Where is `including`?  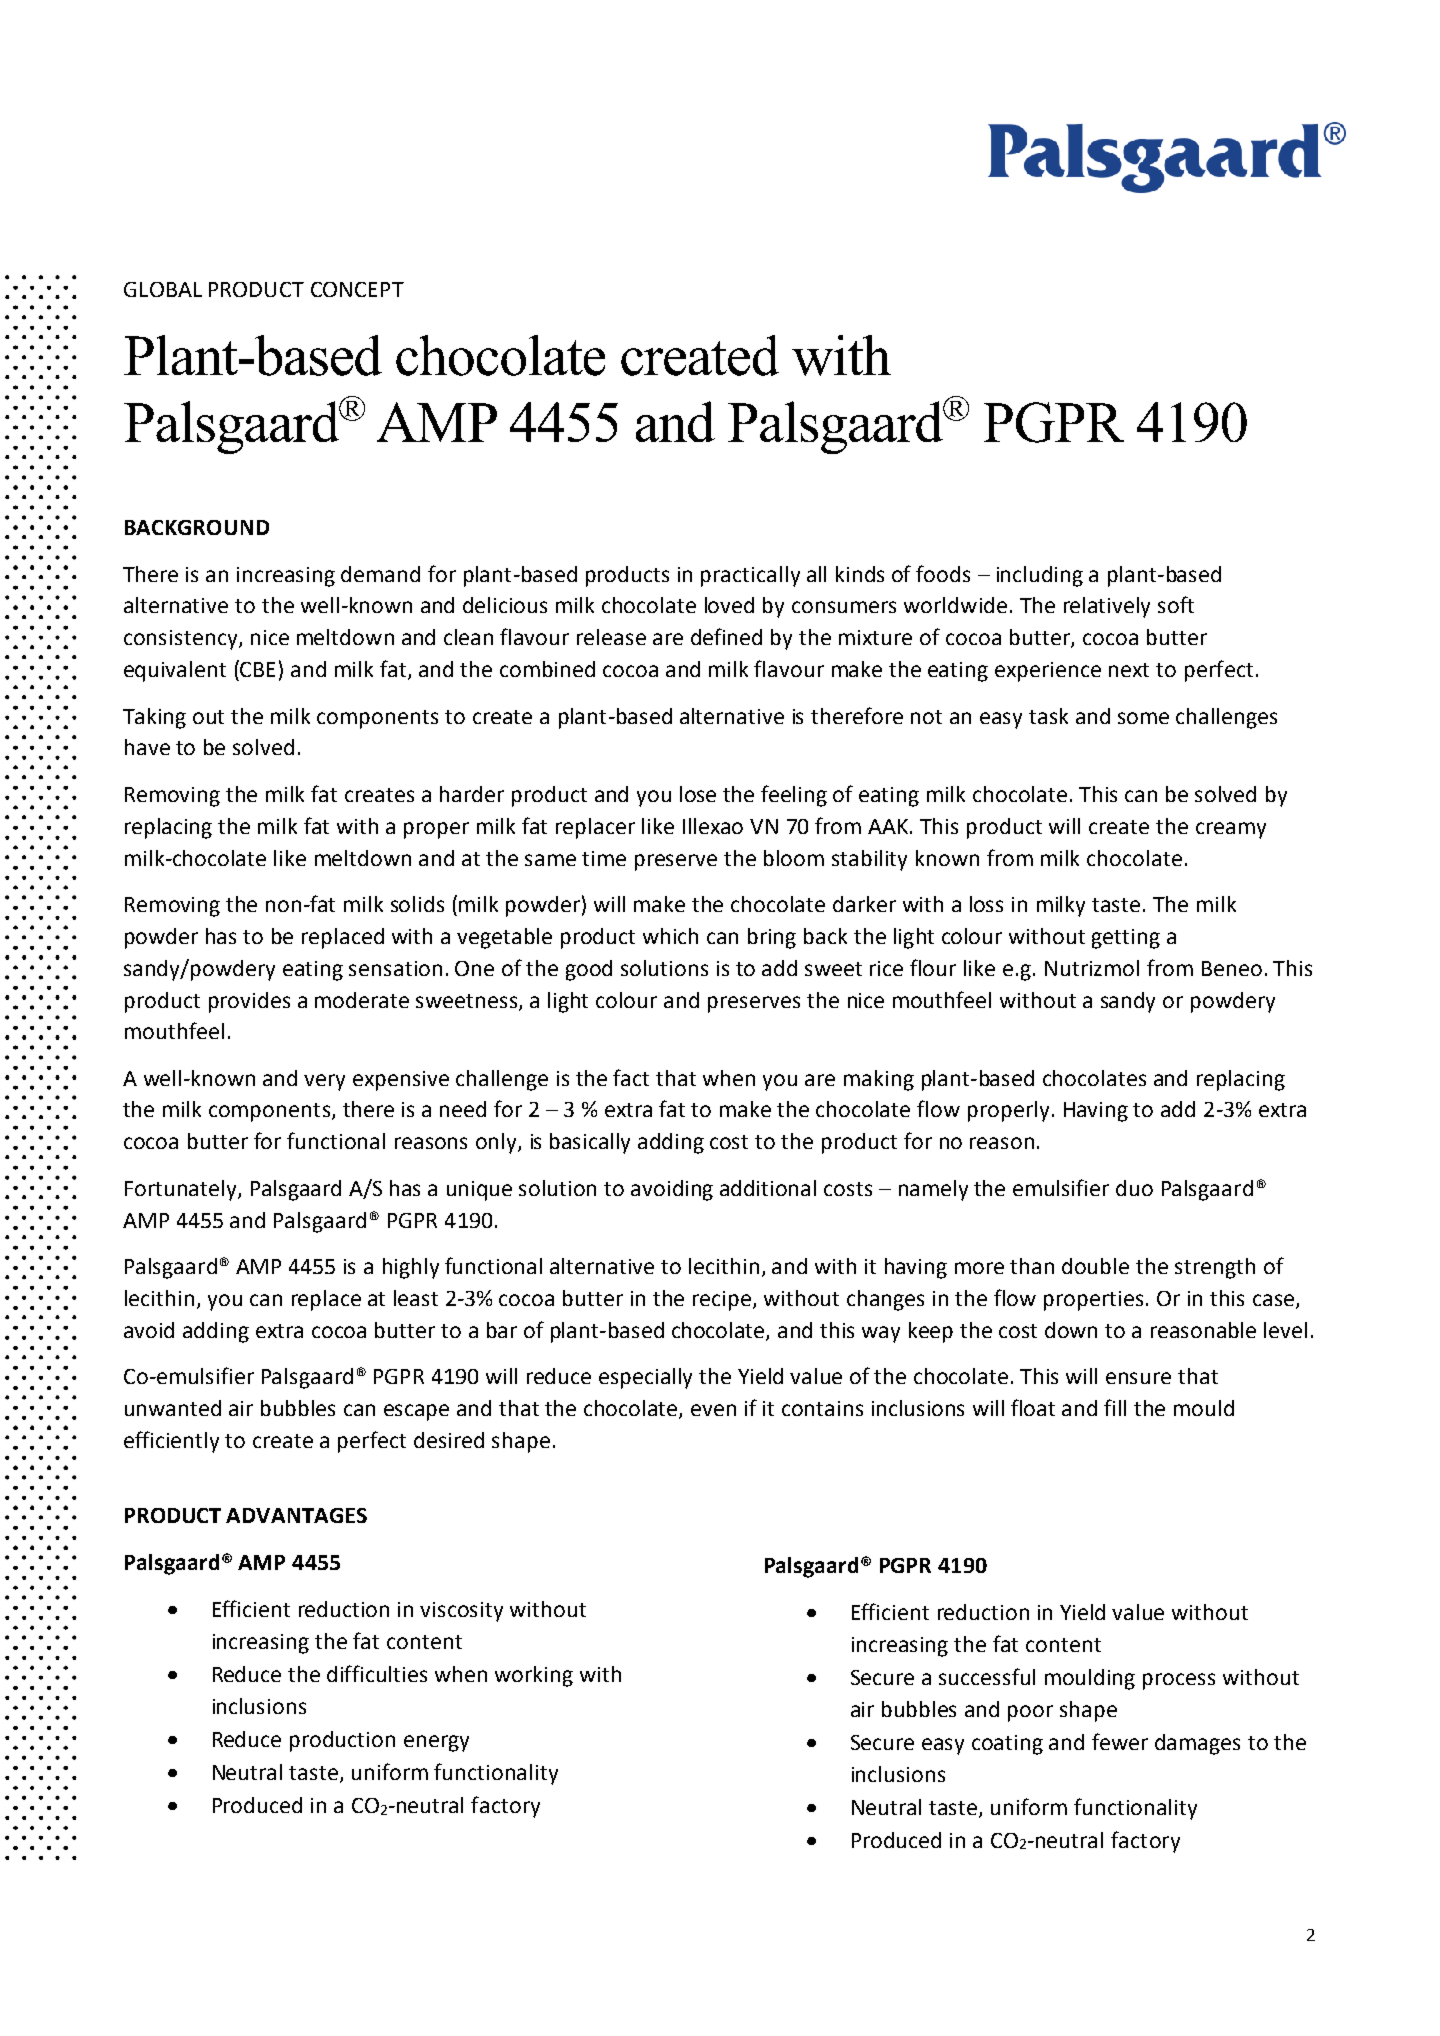 including is located at coordinates (1040, 576).
